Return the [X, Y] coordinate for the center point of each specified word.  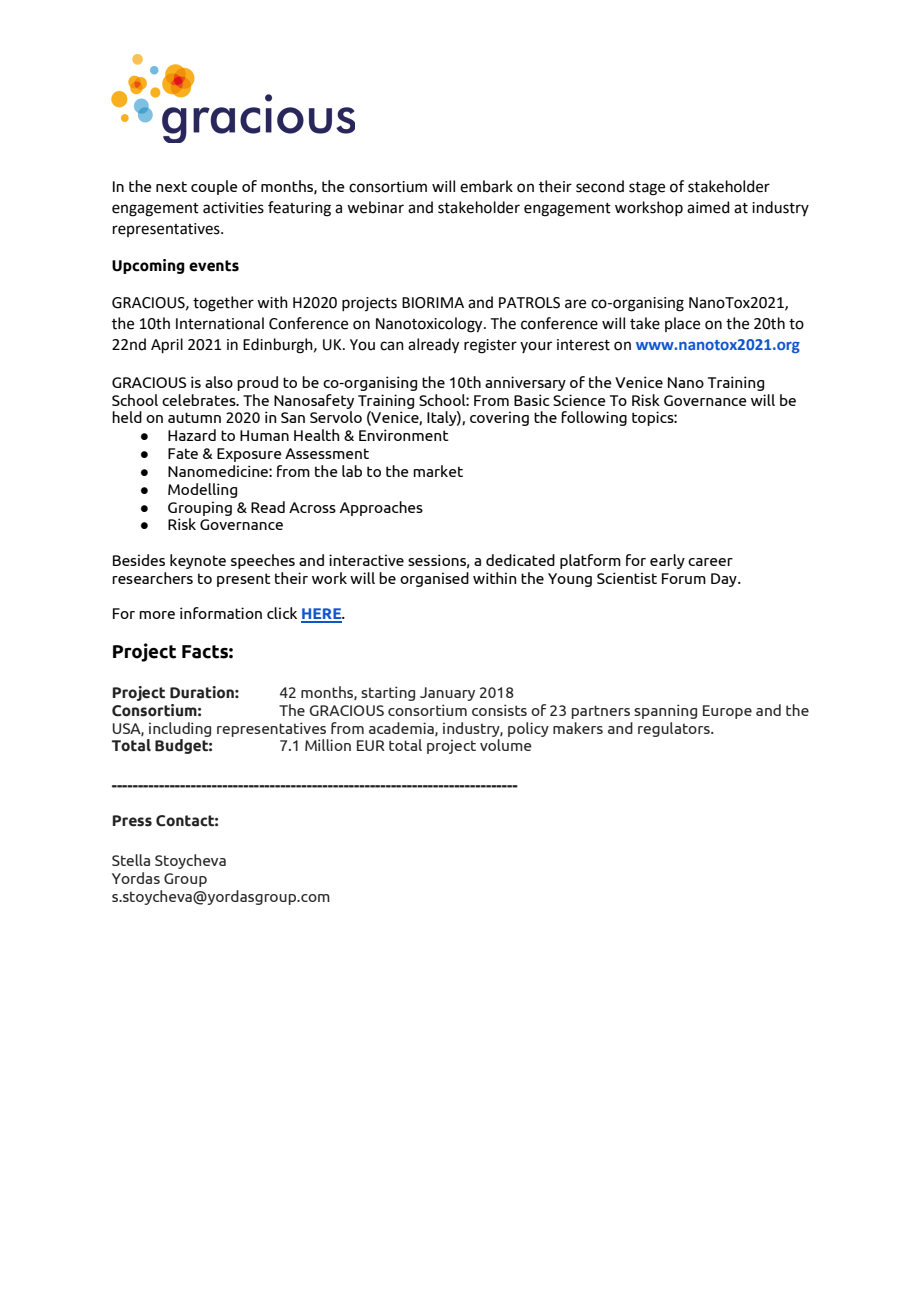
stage [647, 189]
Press [132, 821]
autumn [194, 417]
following [594, 418]
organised [434, 579]
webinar [375, 207]
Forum [684, 578]
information [221, 613]
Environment [404, 435]
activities [233, 208]
